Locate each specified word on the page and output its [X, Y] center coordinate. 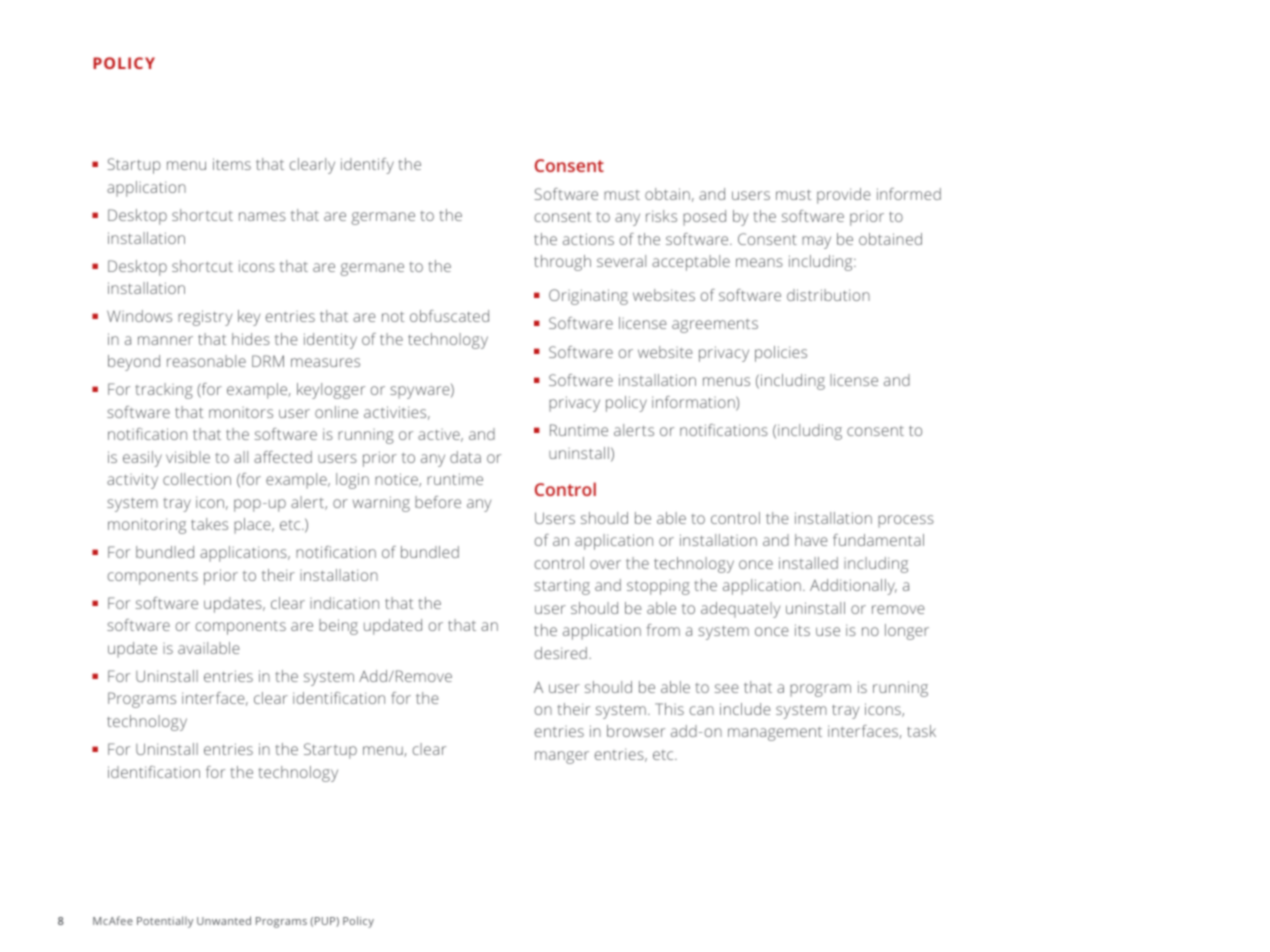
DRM [268, 361]
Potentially [165, 922]
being [338, 627]
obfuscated [449, 316]
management [775, 734]
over [605, 564]
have [811, 540]
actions [588, 239]
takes [209, 524]
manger [562, 757]
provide [844, 196]
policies [781, 354]
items [232, 164]
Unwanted [224, 920]
